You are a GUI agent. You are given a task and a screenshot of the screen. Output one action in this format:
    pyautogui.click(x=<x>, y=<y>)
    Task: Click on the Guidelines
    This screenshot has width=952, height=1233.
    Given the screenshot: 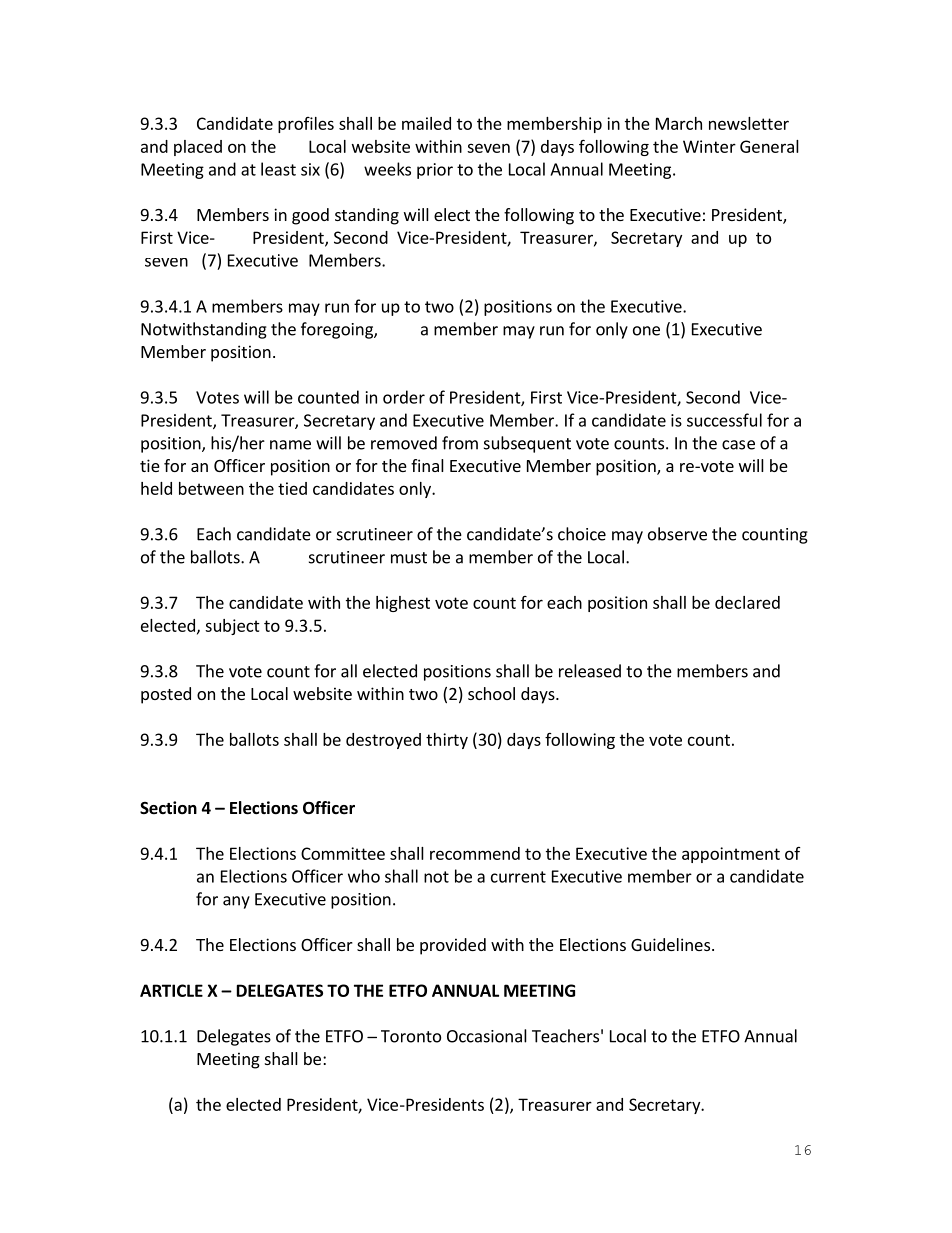 What is the action you would take?
    pyautogui.click(x=670, y=944)
